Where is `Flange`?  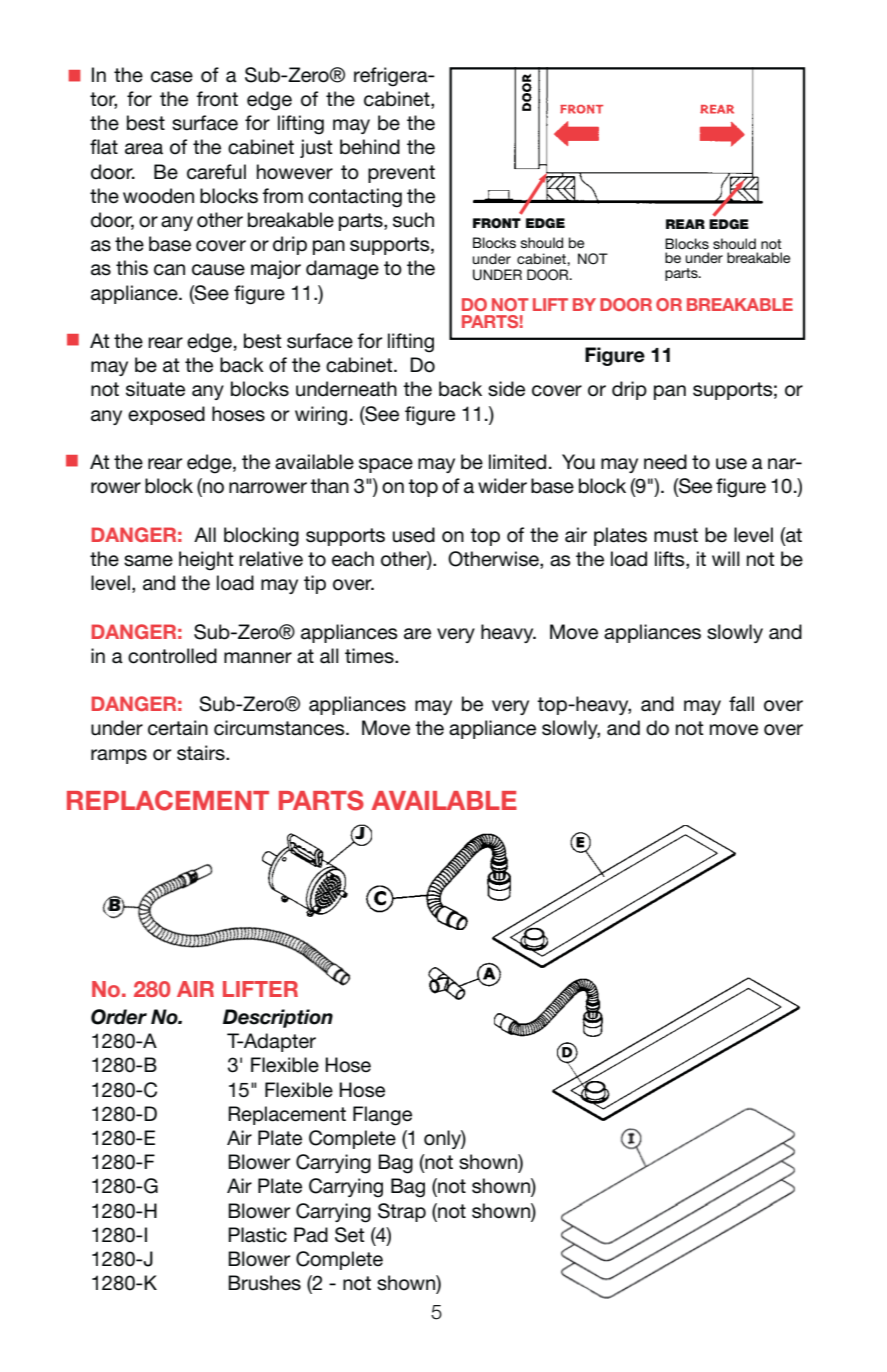 Flange is located at coordinates (382, 1116).
